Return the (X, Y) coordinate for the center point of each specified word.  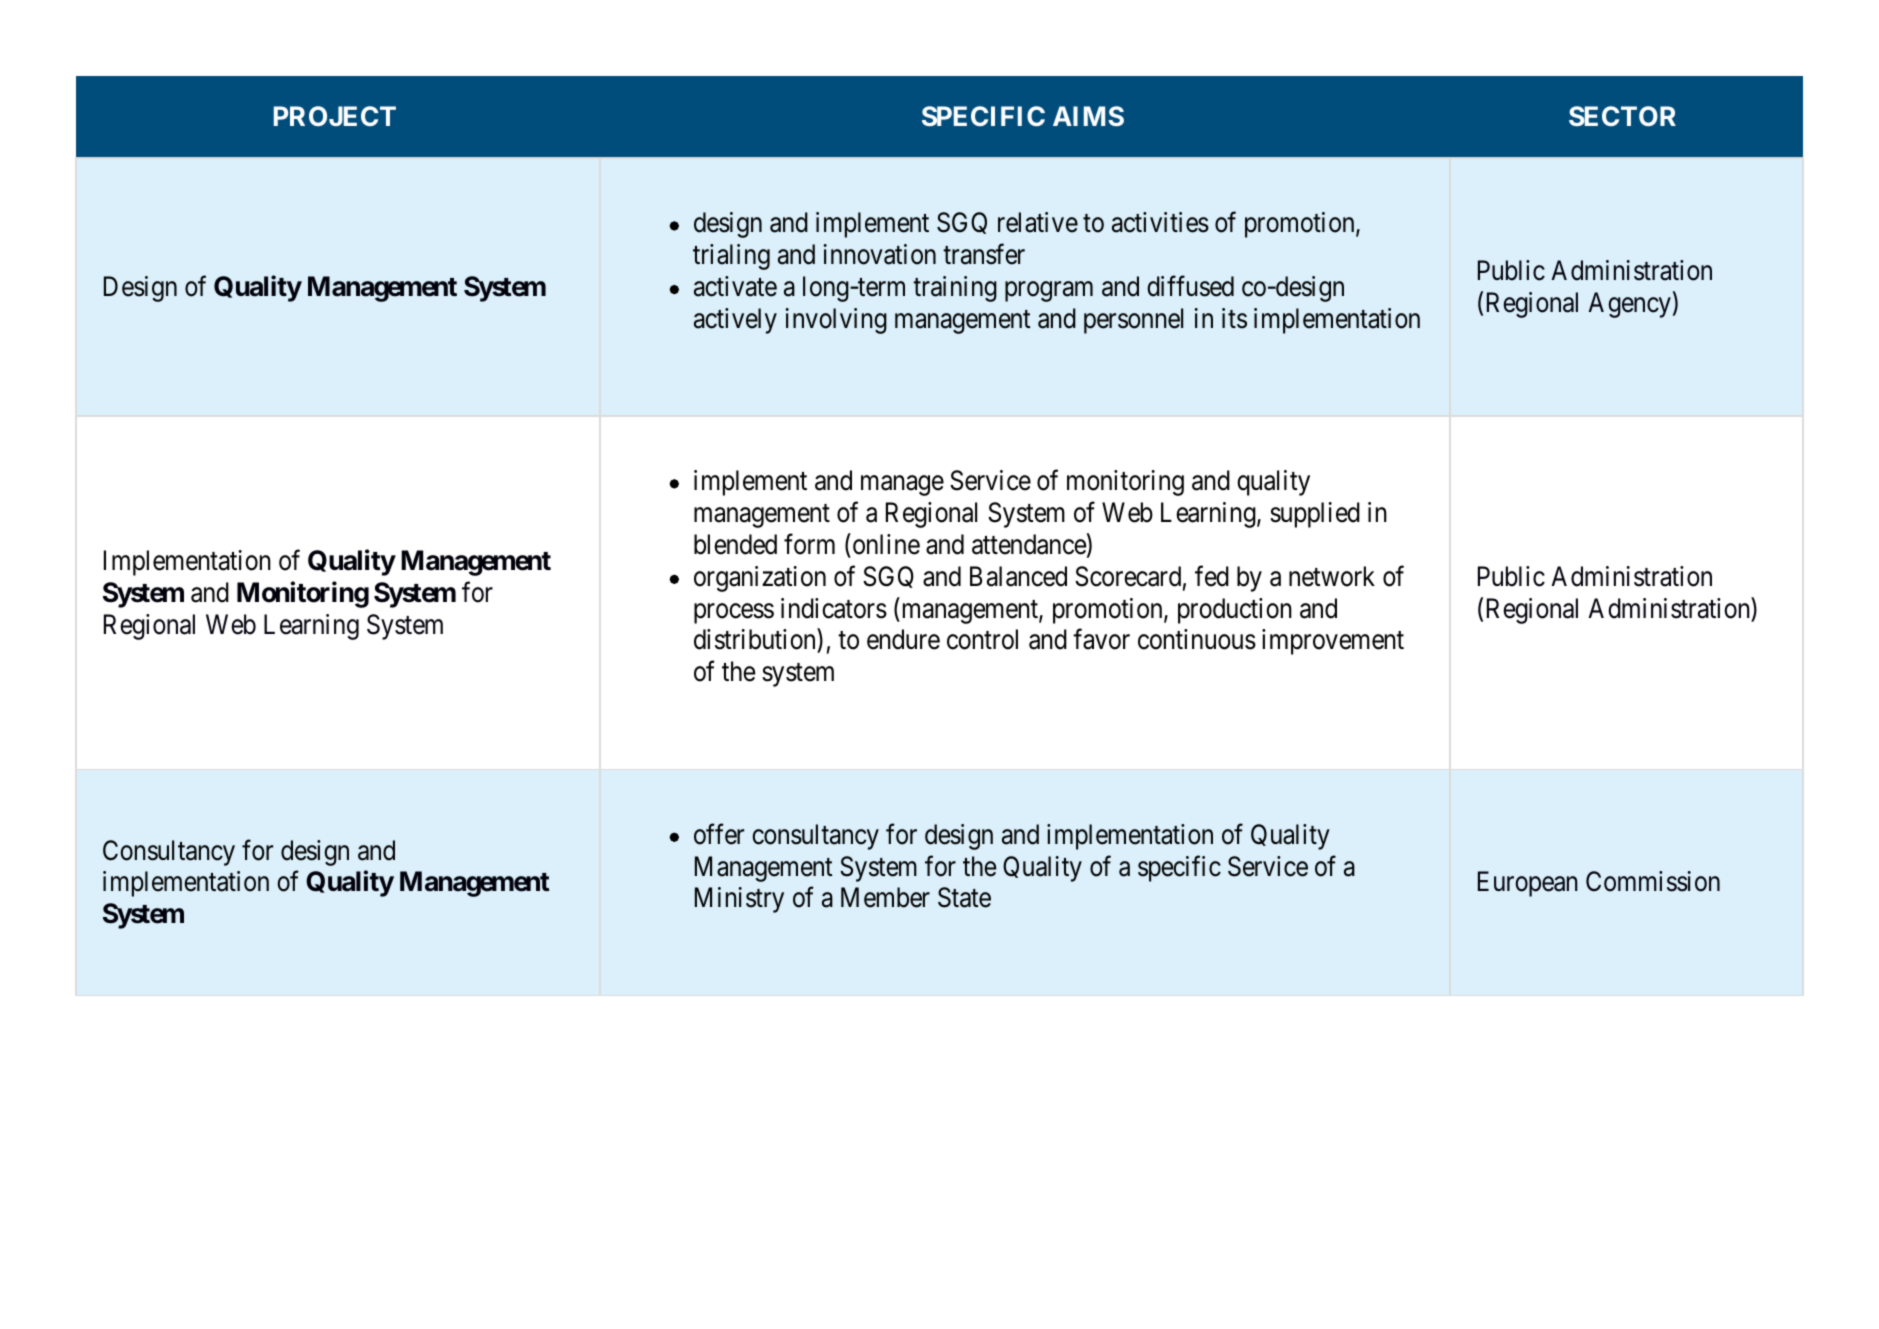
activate (735, 286)
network (1332, 576)
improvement (1333, 642)
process (734, 613)
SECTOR (1622, 116)
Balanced (1018, 576)
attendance (1029, 544)
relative (1038, 222)
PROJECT (335, 116)
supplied (1315, 515)
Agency (1629, 305)
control (982, 639)
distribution (756, 641)
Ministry (739, 900)
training (955, 289)
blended (735, 544)
